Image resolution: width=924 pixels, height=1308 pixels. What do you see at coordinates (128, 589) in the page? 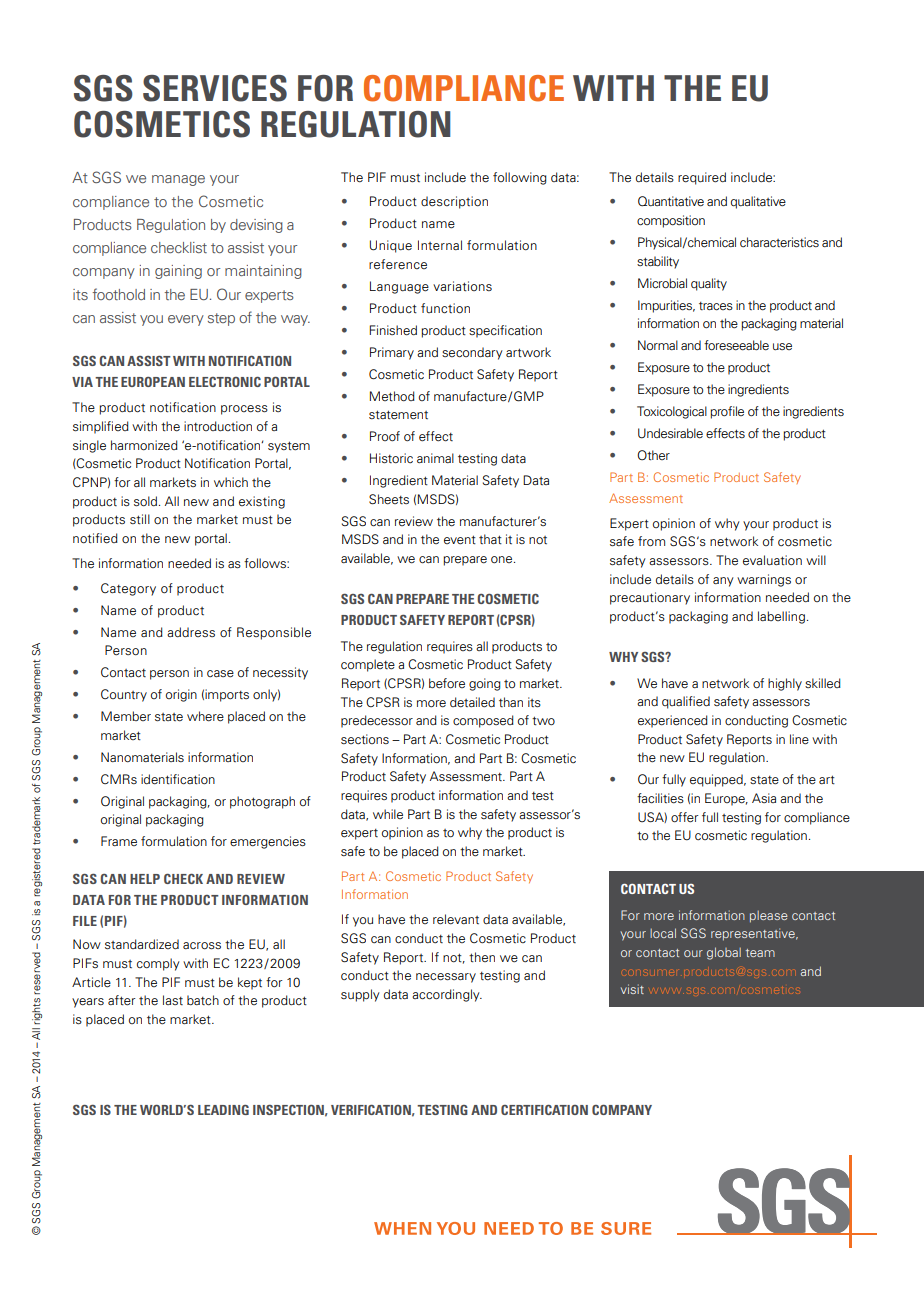
I see `Category` at bounding box center [128, 589].
